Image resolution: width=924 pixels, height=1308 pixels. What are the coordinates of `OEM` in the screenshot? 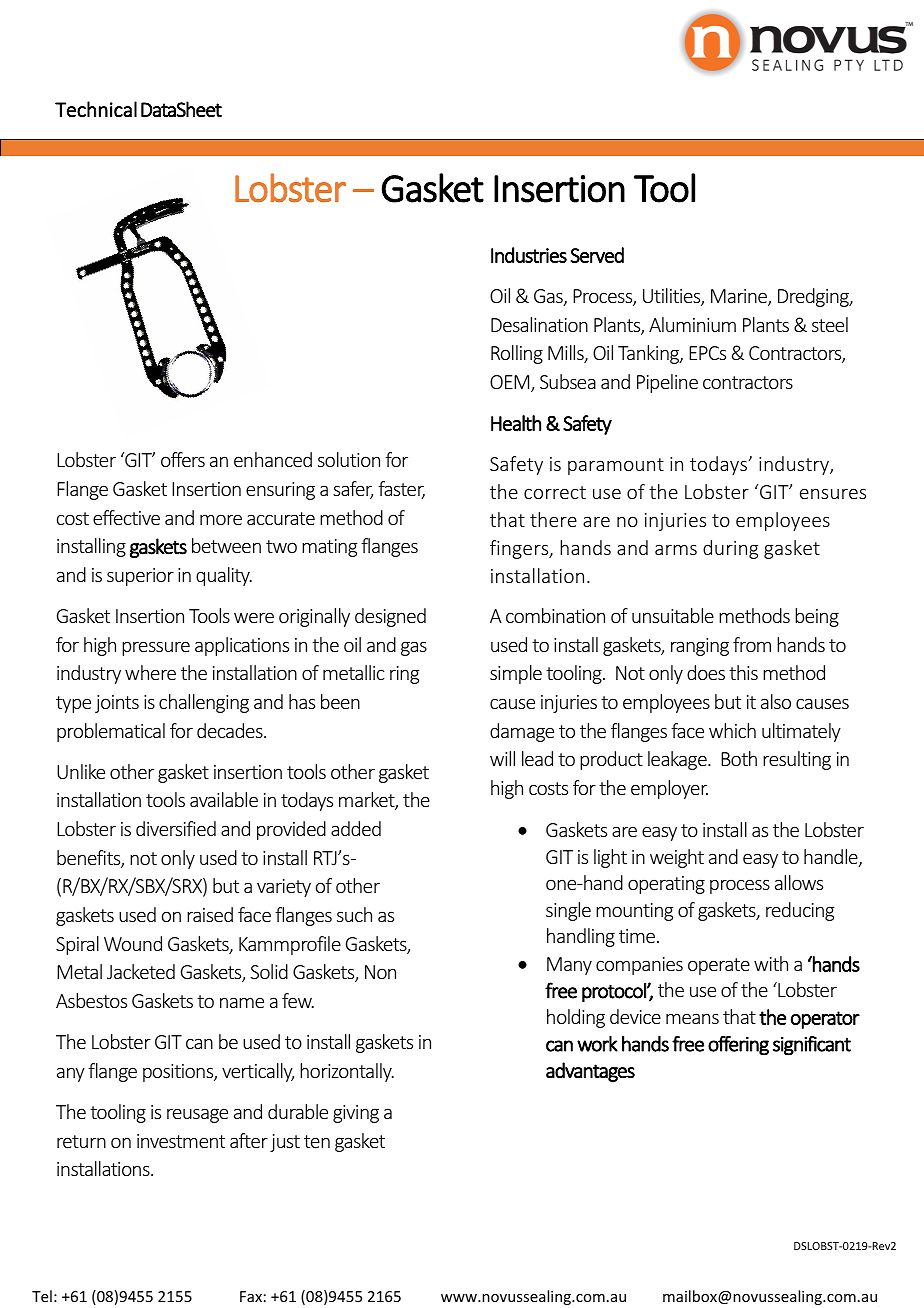 It's located at (511, 383).
